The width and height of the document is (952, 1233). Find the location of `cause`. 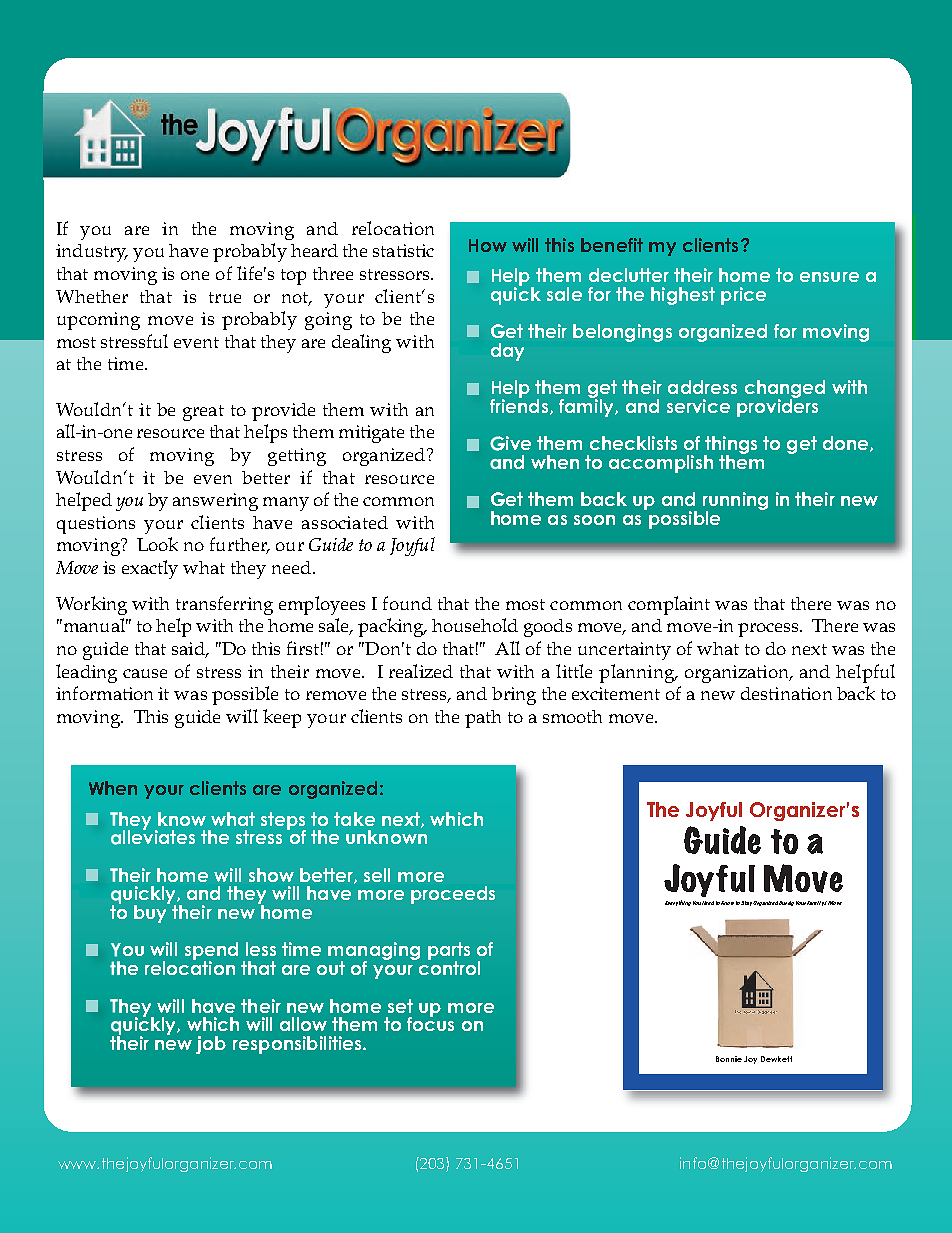

cause is located at coordinates (145, 673).
